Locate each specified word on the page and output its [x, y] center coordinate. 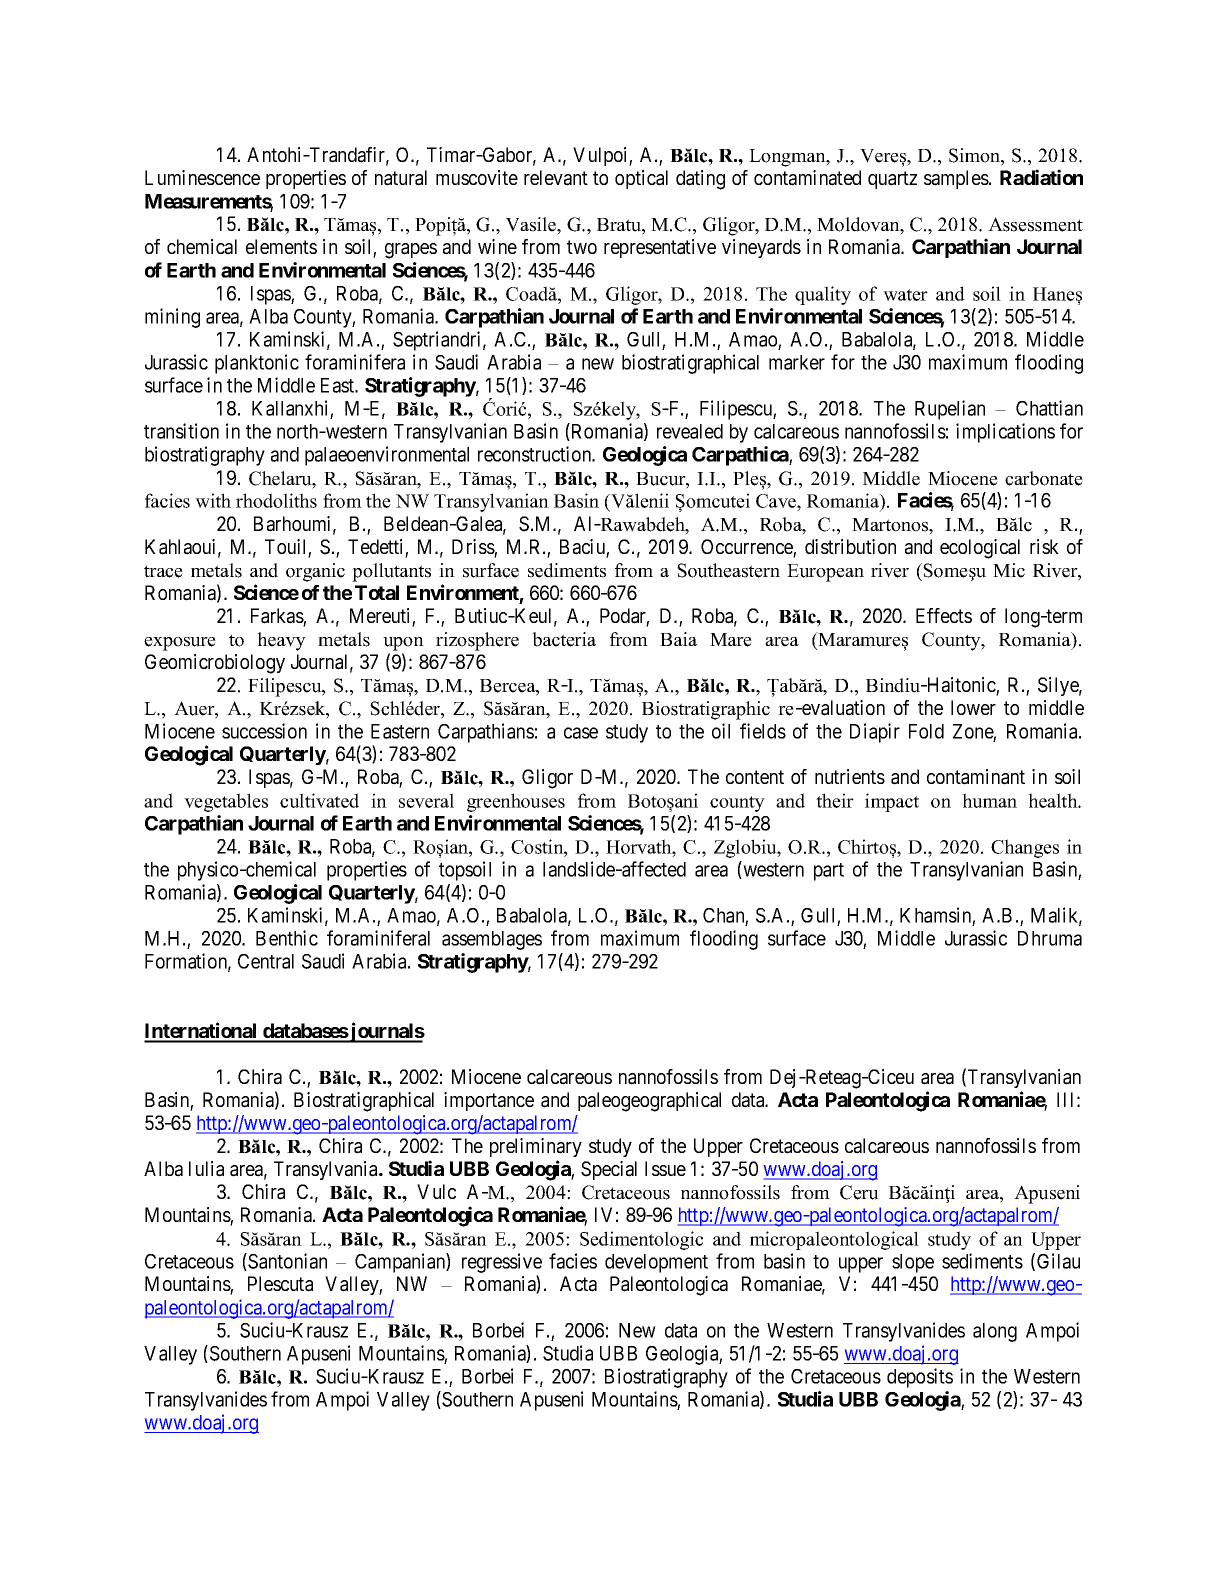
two [582, 247]
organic [315, 572]
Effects [944, 615]
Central [266, 961]
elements [281, 246]
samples [957, 179]
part [829, 872]
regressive [502, 1263]
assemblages [492, 940]
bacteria [564, 639]
